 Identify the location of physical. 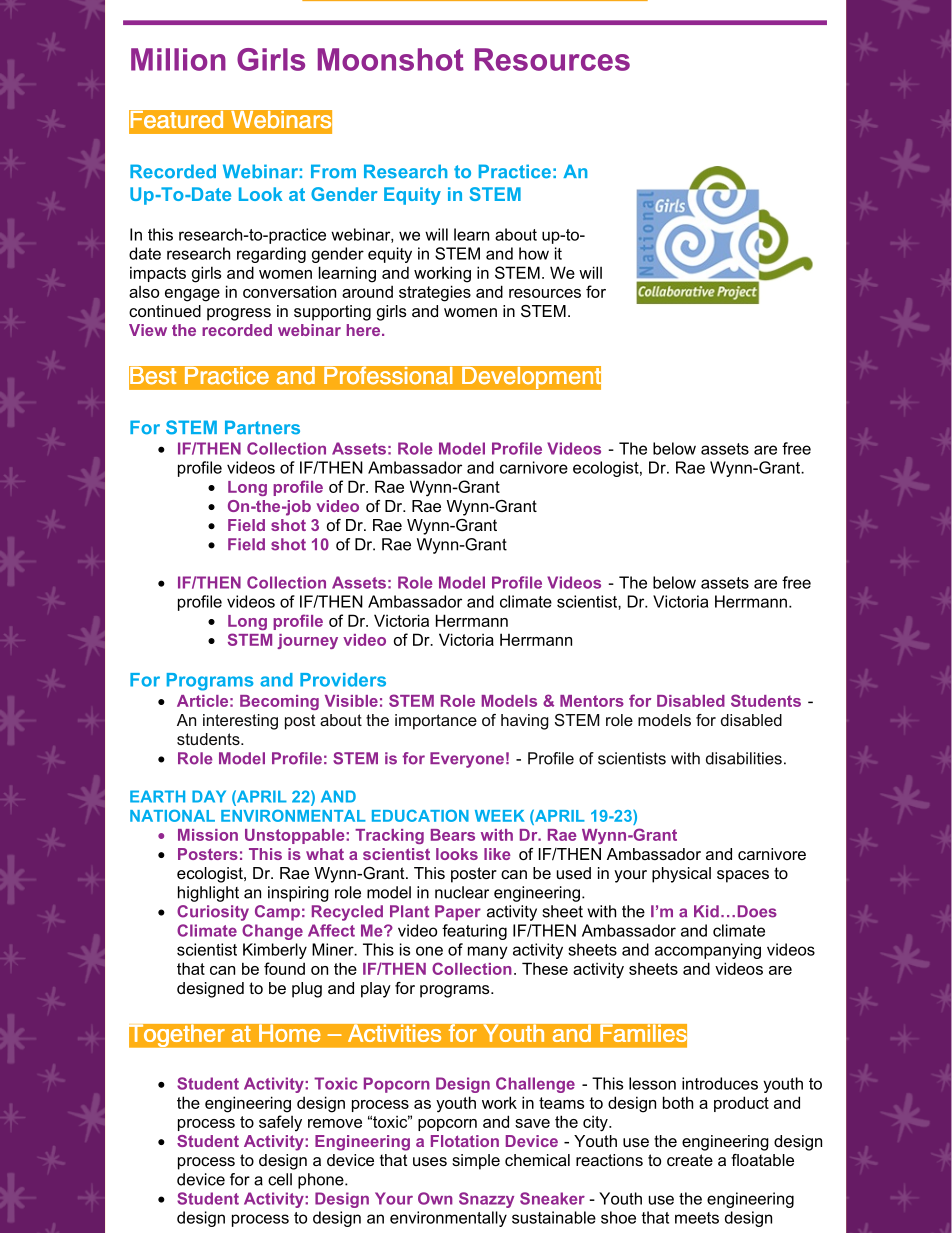
(681, 875).
